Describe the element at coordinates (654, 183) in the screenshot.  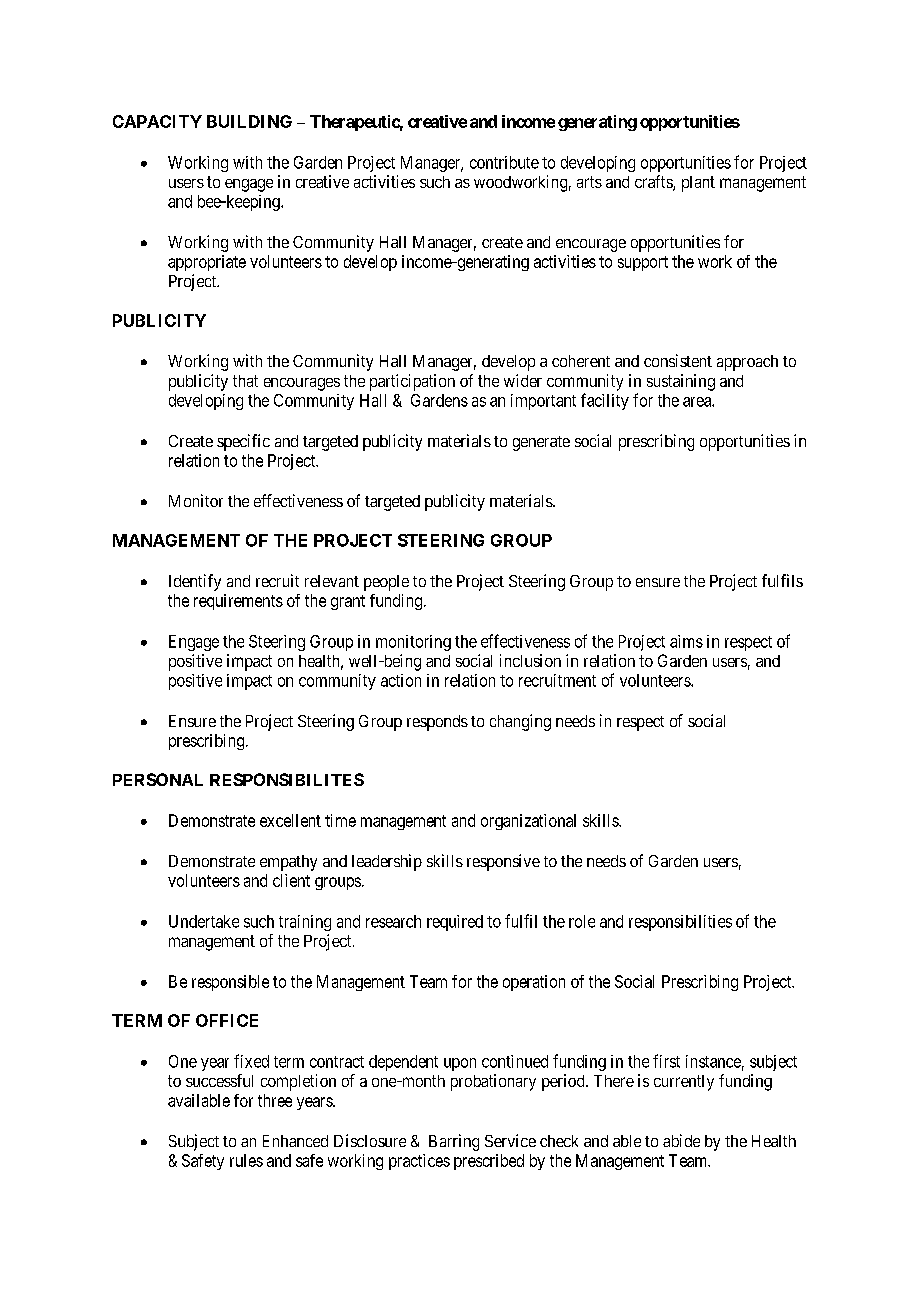
I see `crafts` at that location.
